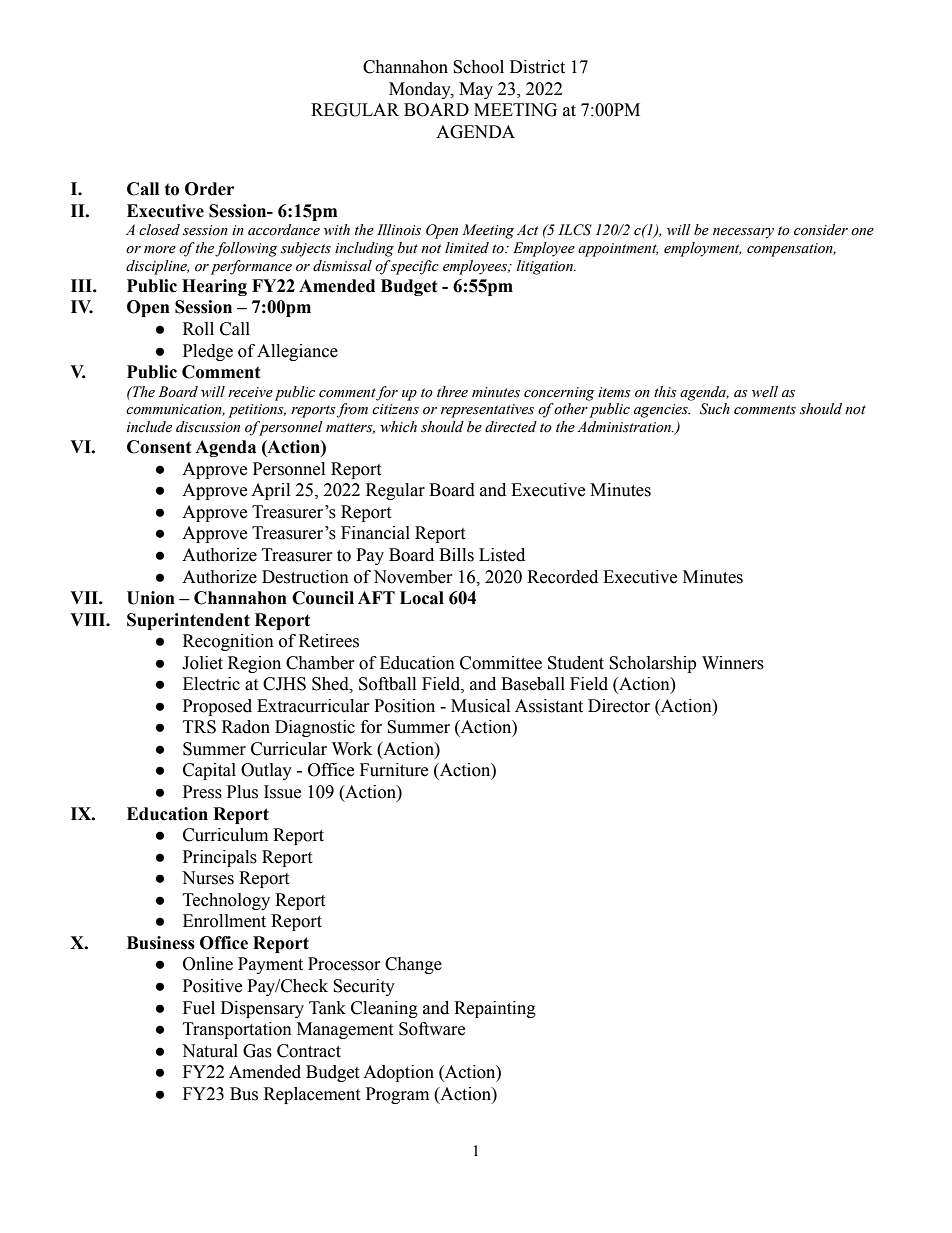 The width and height of the screenshot is (952, 1233). I want to click on necessary, so click(743, 233).
